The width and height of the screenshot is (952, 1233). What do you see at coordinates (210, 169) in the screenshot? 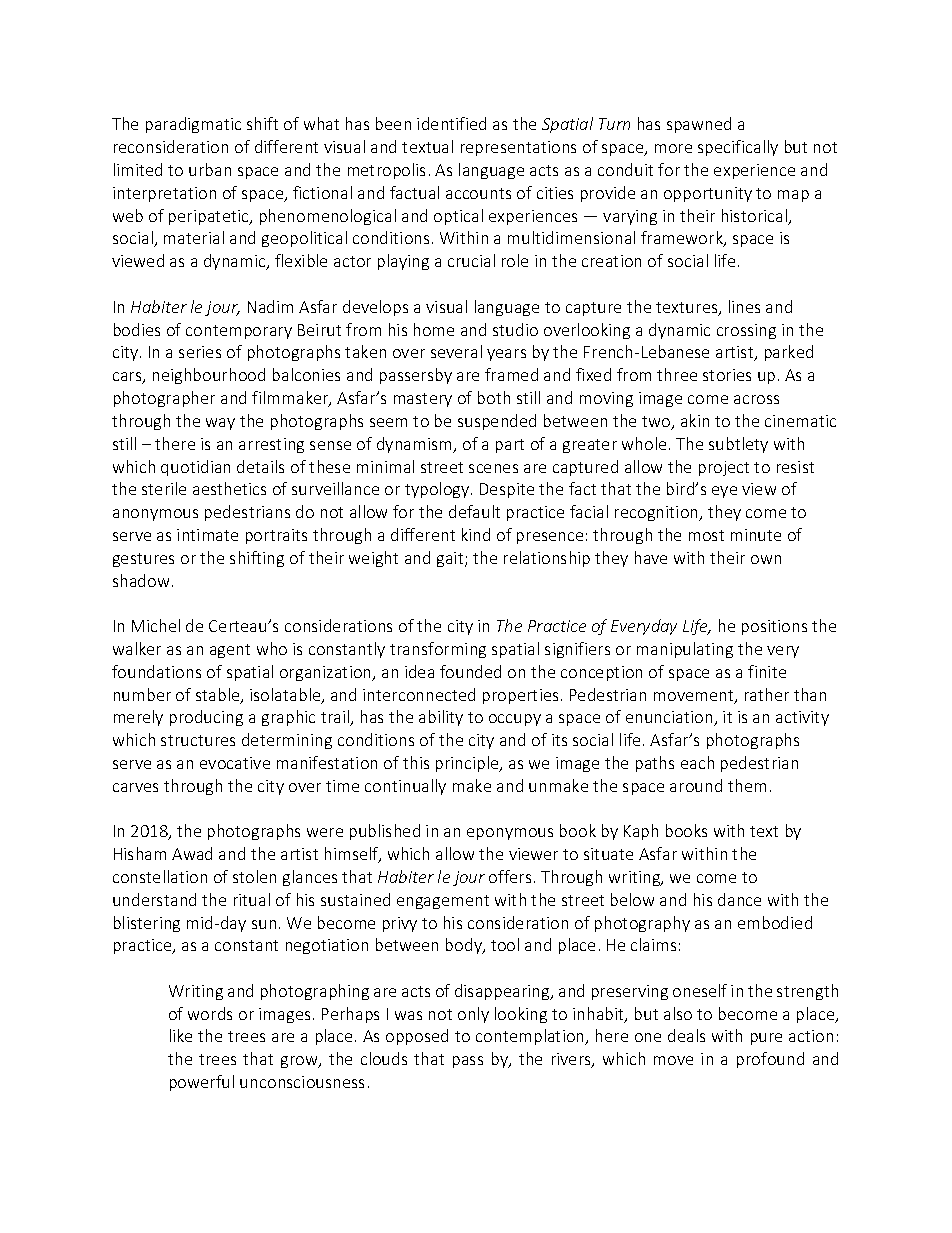
I see `urban` at bounding box center [210, 169].
